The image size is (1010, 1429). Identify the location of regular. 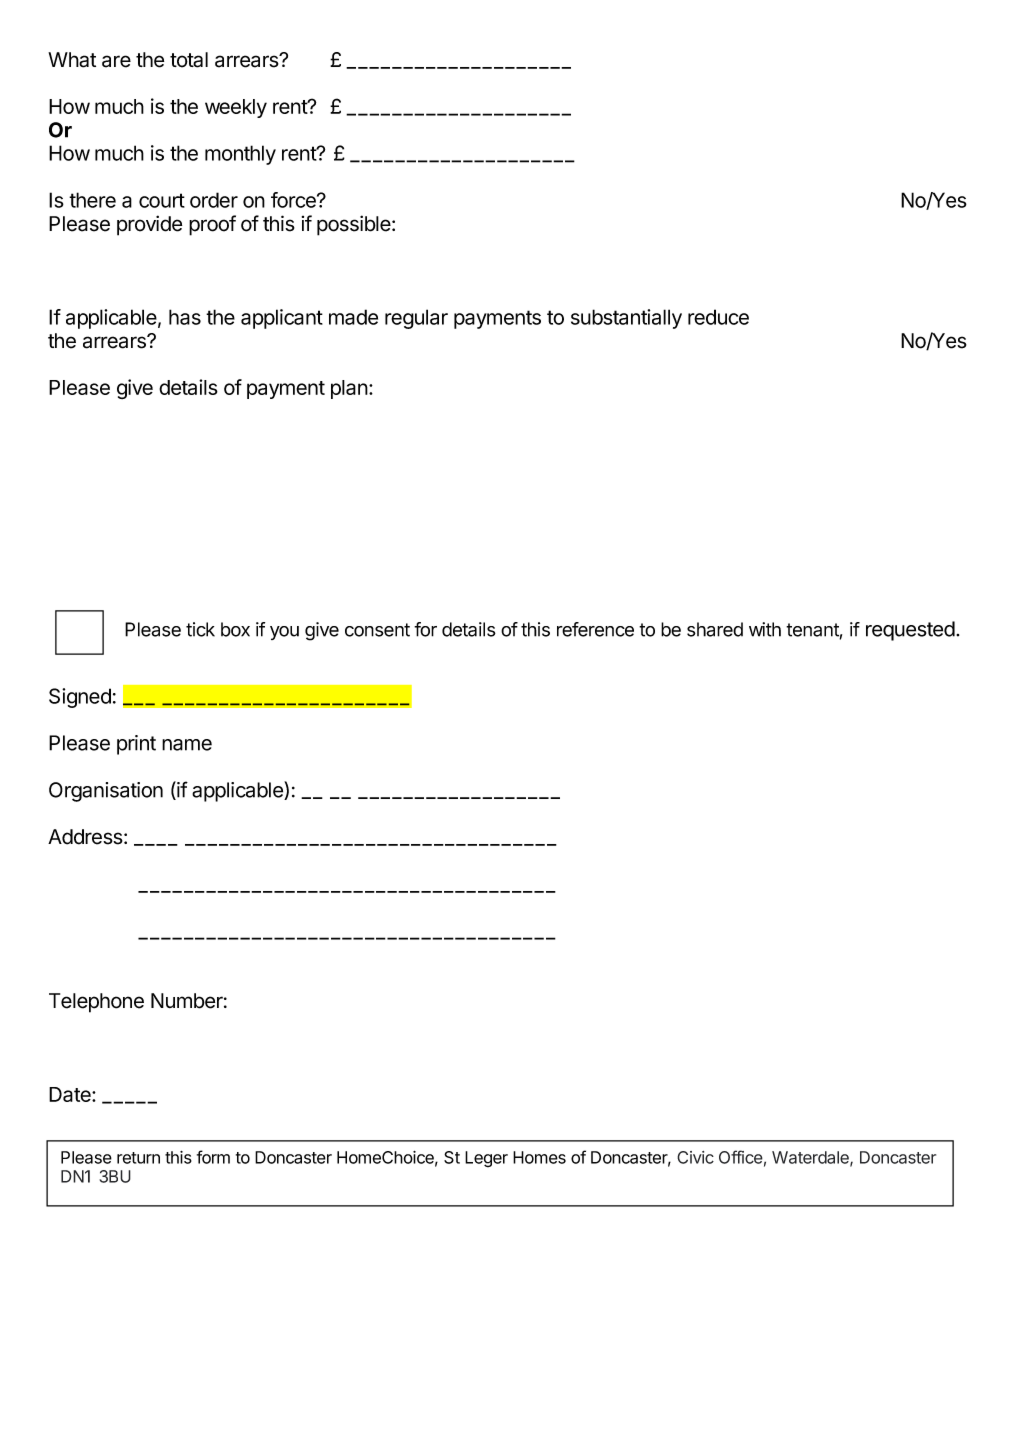
(416, 319).
